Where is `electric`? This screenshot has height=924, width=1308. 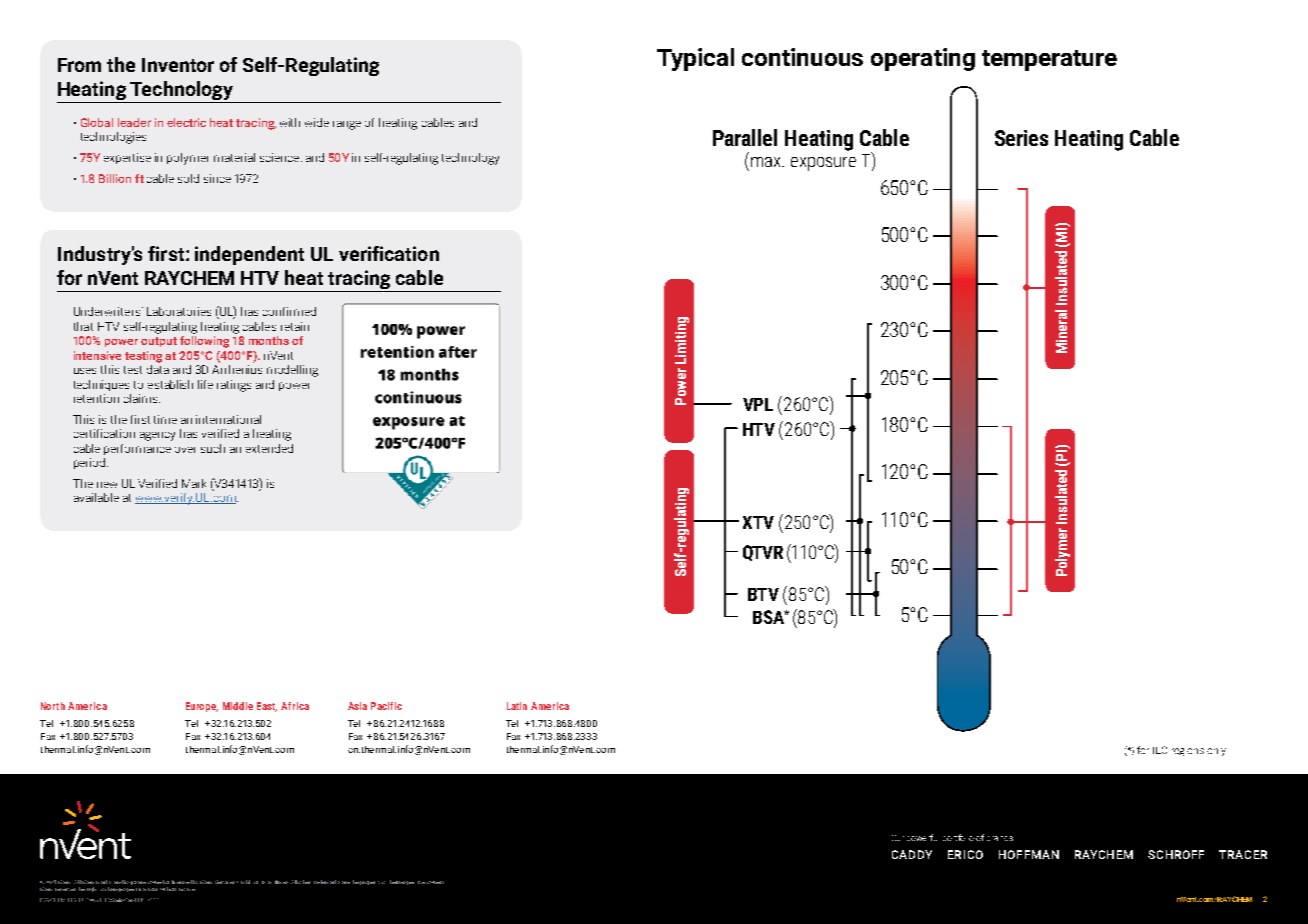
electric is located at coordinates (186, 122).
